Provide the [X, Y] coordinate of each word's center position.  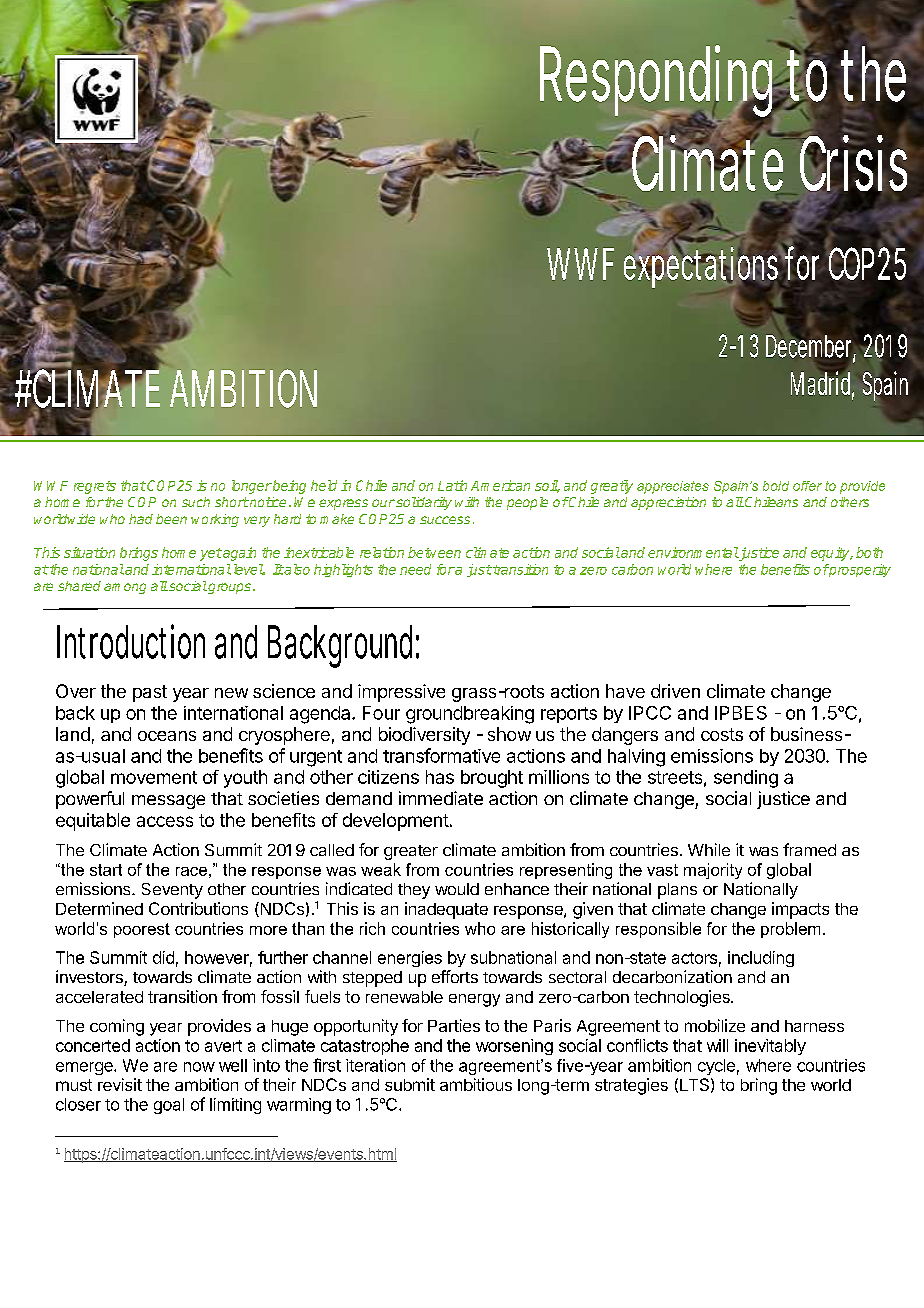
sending [746, 779]
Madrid [822, 383]
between [434, 552]
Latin [452, 485]
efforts [455, 976]
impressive [401, 693]
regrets [95, 487]
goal [169, 1106]
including [761, 959]
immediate [441, 798]
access [165, 821]
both [869, 552]
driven [675, 691]
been [171, 519]
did [163, 957]
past [150, 693]
